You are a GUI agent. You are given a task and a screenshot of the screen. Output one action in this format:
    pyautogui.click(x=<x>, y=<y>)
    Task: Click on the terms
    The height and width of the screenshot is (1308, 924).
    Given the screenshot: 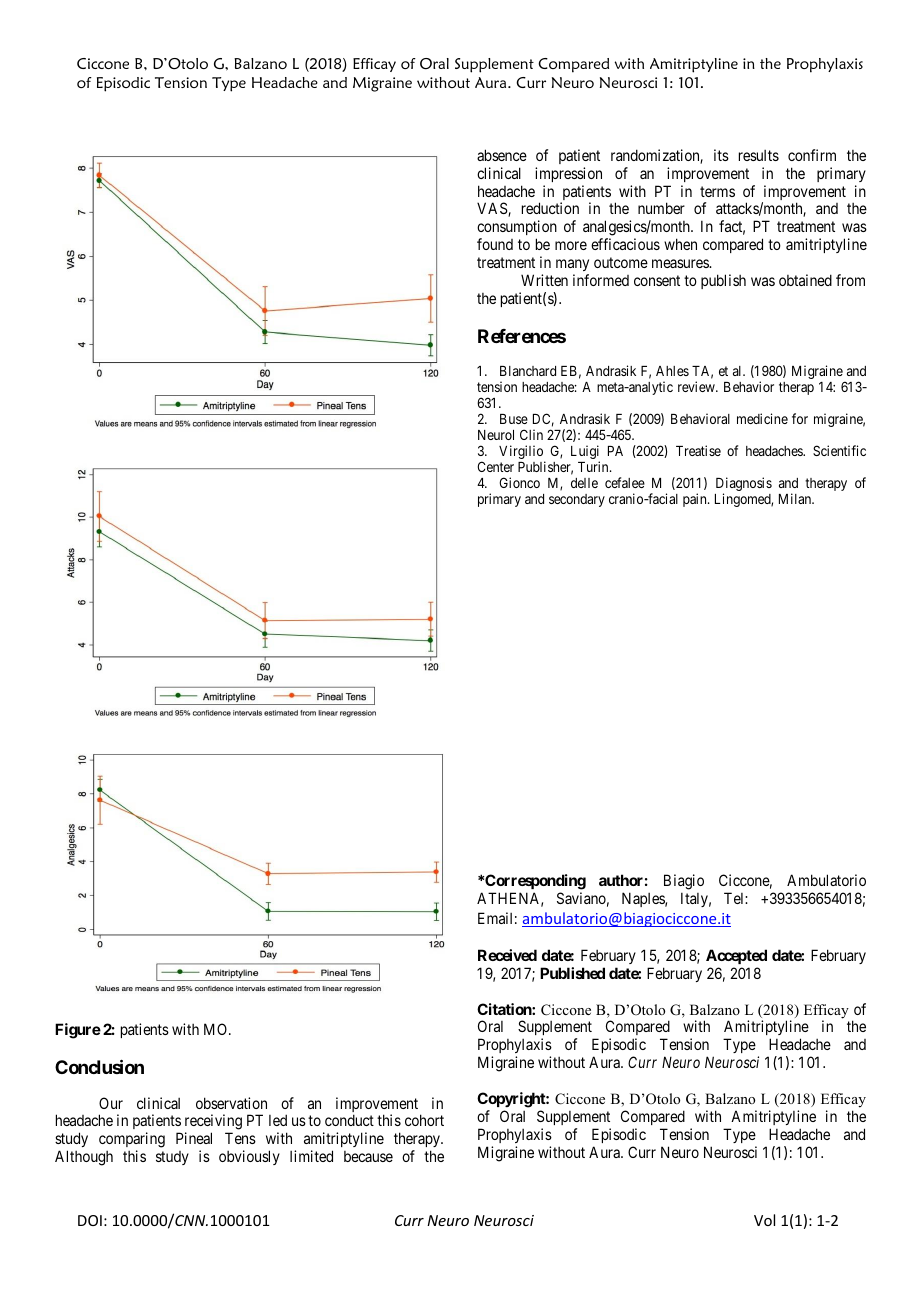 What is the action you would take?
    pyautogui.click(x=717, y=191)
